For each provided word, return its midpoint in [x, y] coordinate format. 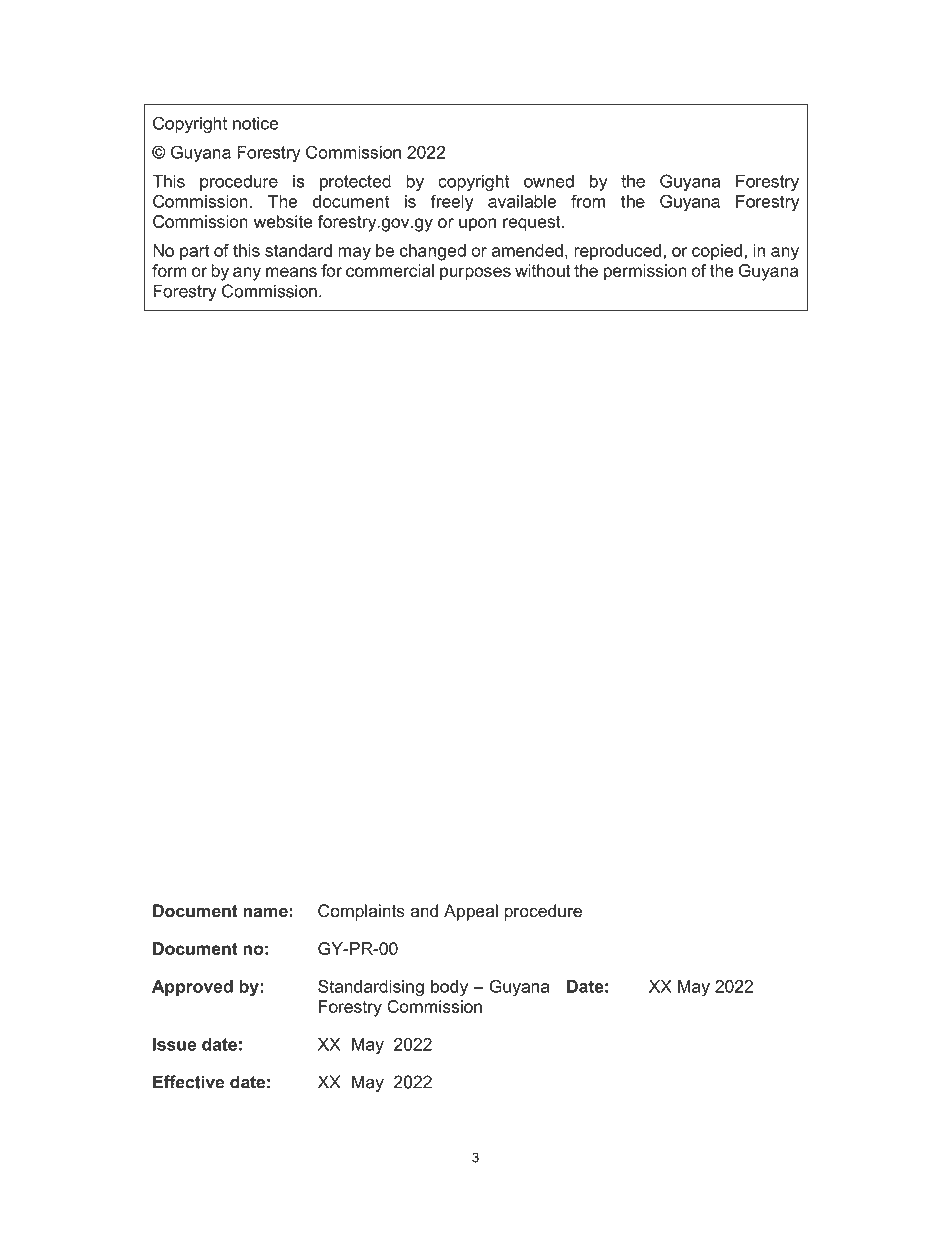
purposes [475, 274]
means [291, 272]
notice [256, 123]
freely [452, 203]
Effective [188, 1082]
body [449, 988]
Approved [192, 988]
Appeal [471, 912]
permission [645, 272]
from [588, 201]
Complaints [361, 912]
